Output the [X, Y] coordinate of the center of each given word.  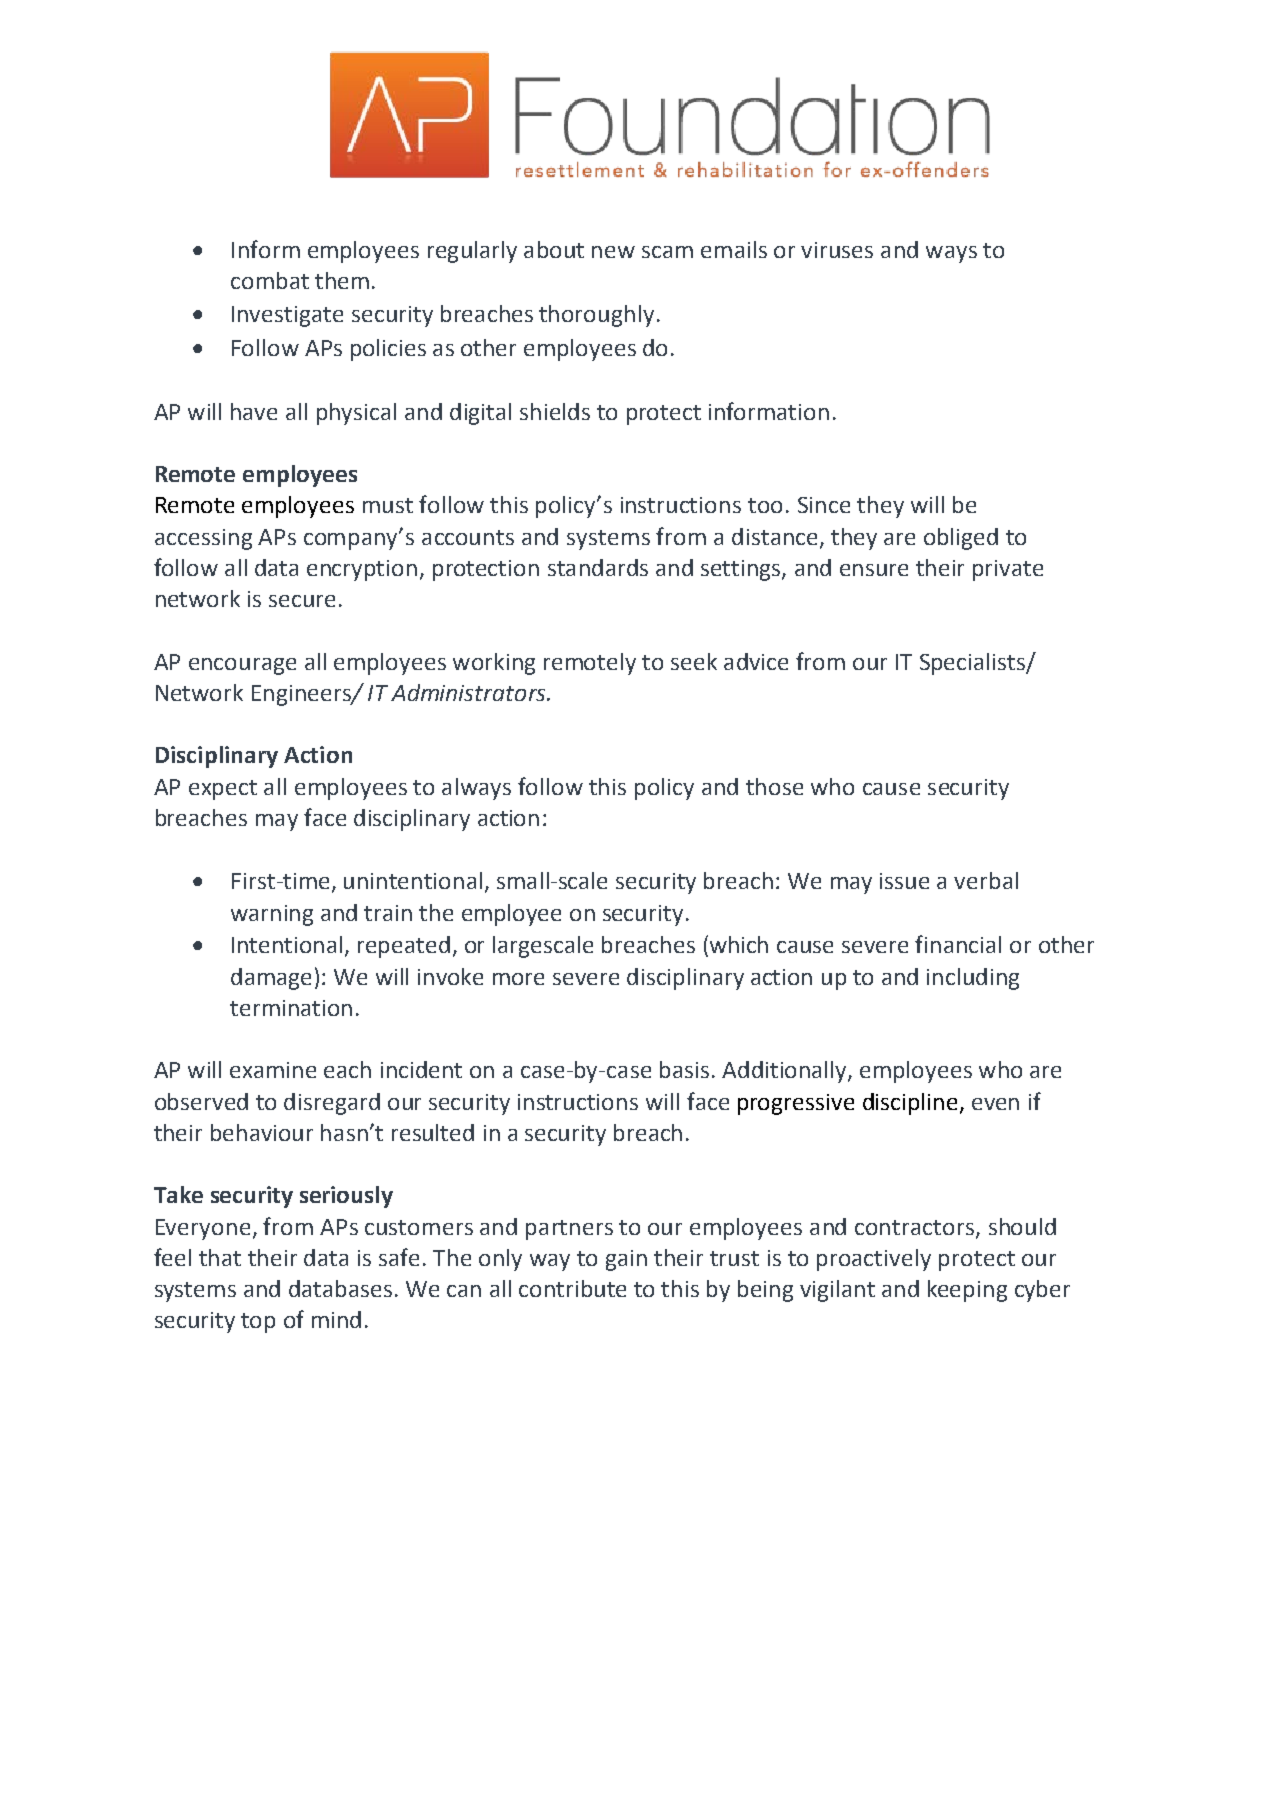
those [774, 786]
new [613, 252]
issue [904, 881]
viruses [837, 250]
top [258, 1323]
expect [223, 790]
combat [270, 280]
